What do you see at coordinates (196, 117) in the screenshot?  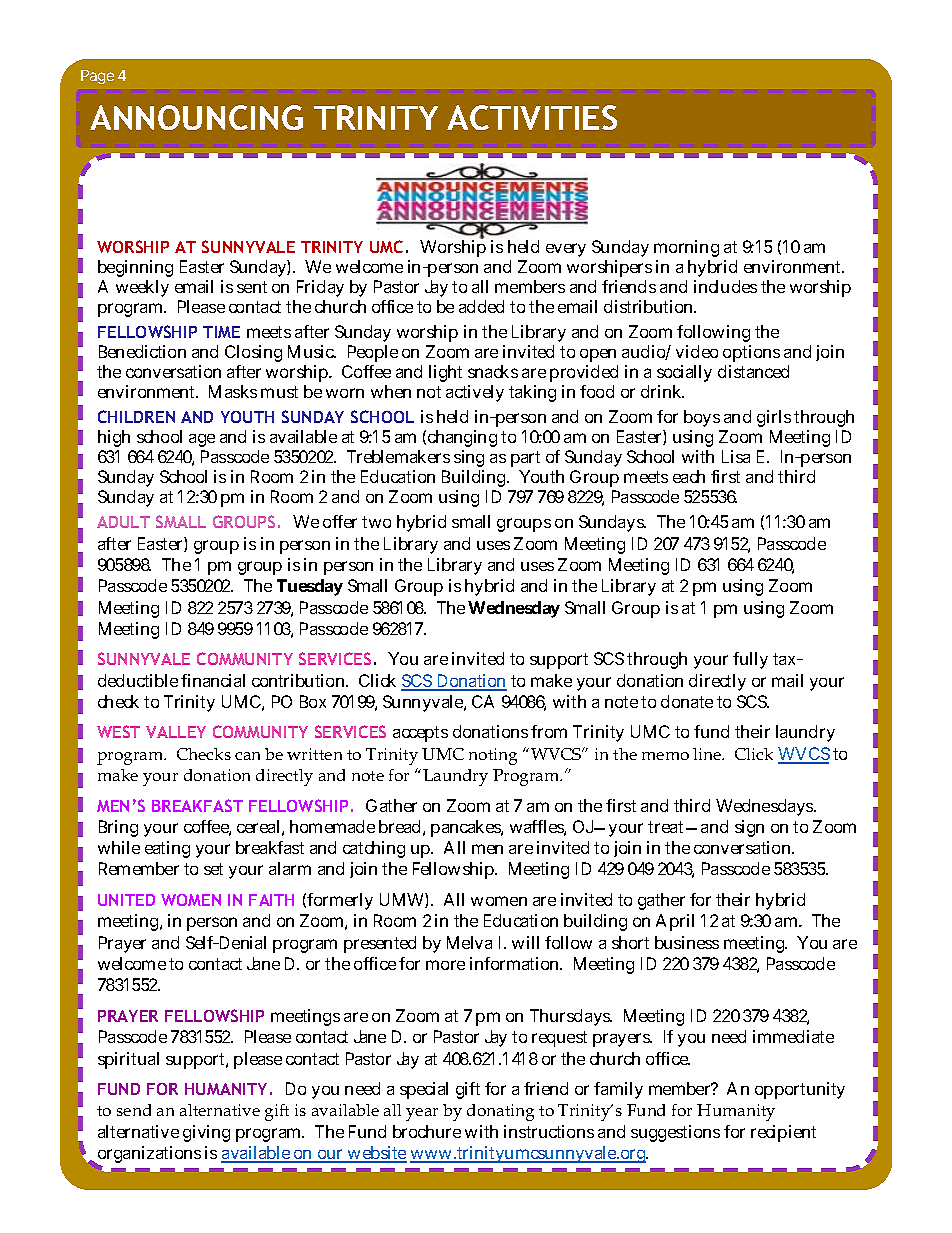 I see `ANNOUNCING` at bounding box center [196, 117].
